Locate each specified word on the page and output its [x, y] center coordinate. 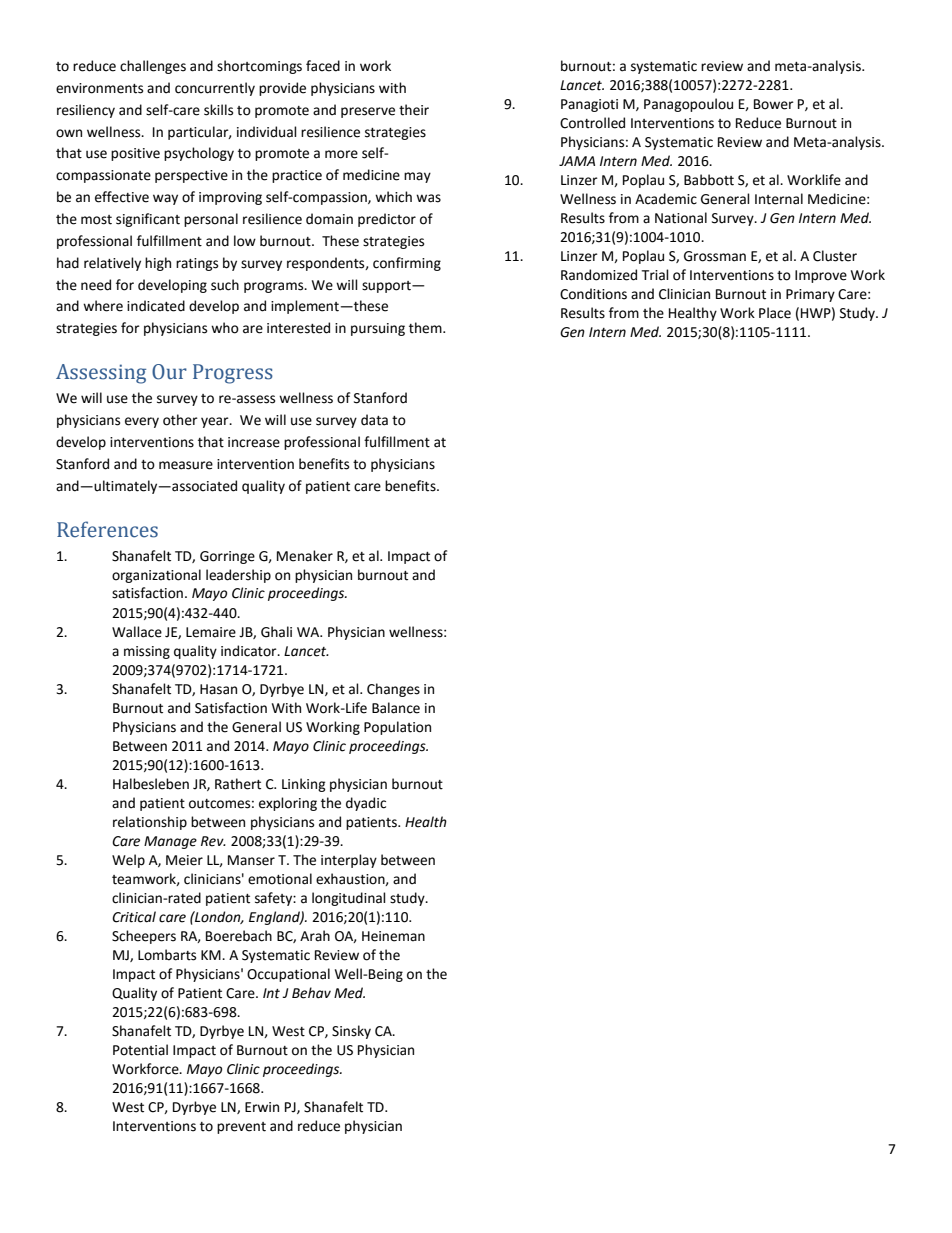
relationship [150, 823]
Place [775, 313]
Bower [774, 104]
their [414, 110]
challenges [153, 67]
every [142, 422]
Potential [140, 1050]
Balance [396, 708]
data [374, 420]
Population [397, 728]
